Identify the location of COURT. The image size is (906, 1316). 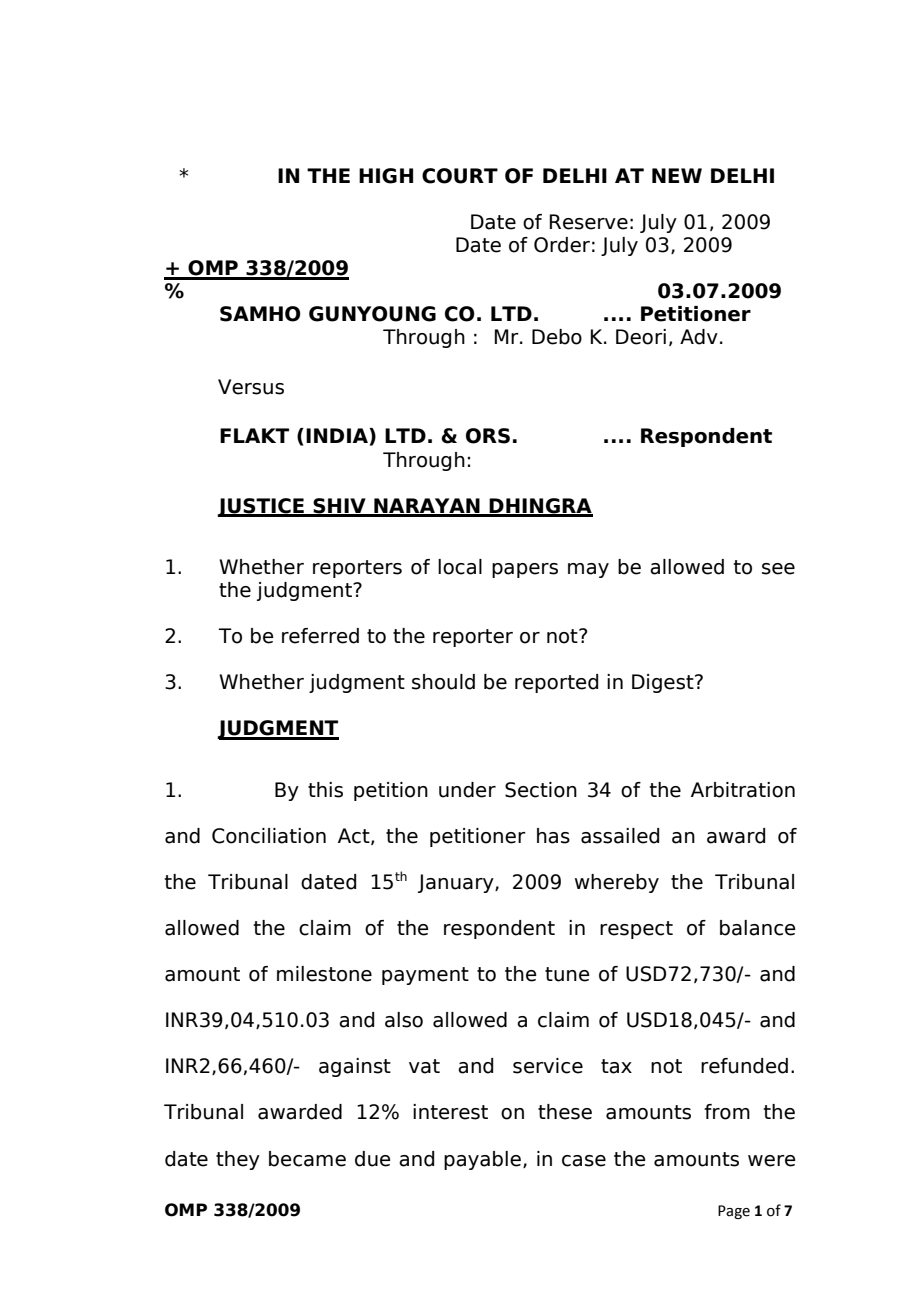
(460, 176).
